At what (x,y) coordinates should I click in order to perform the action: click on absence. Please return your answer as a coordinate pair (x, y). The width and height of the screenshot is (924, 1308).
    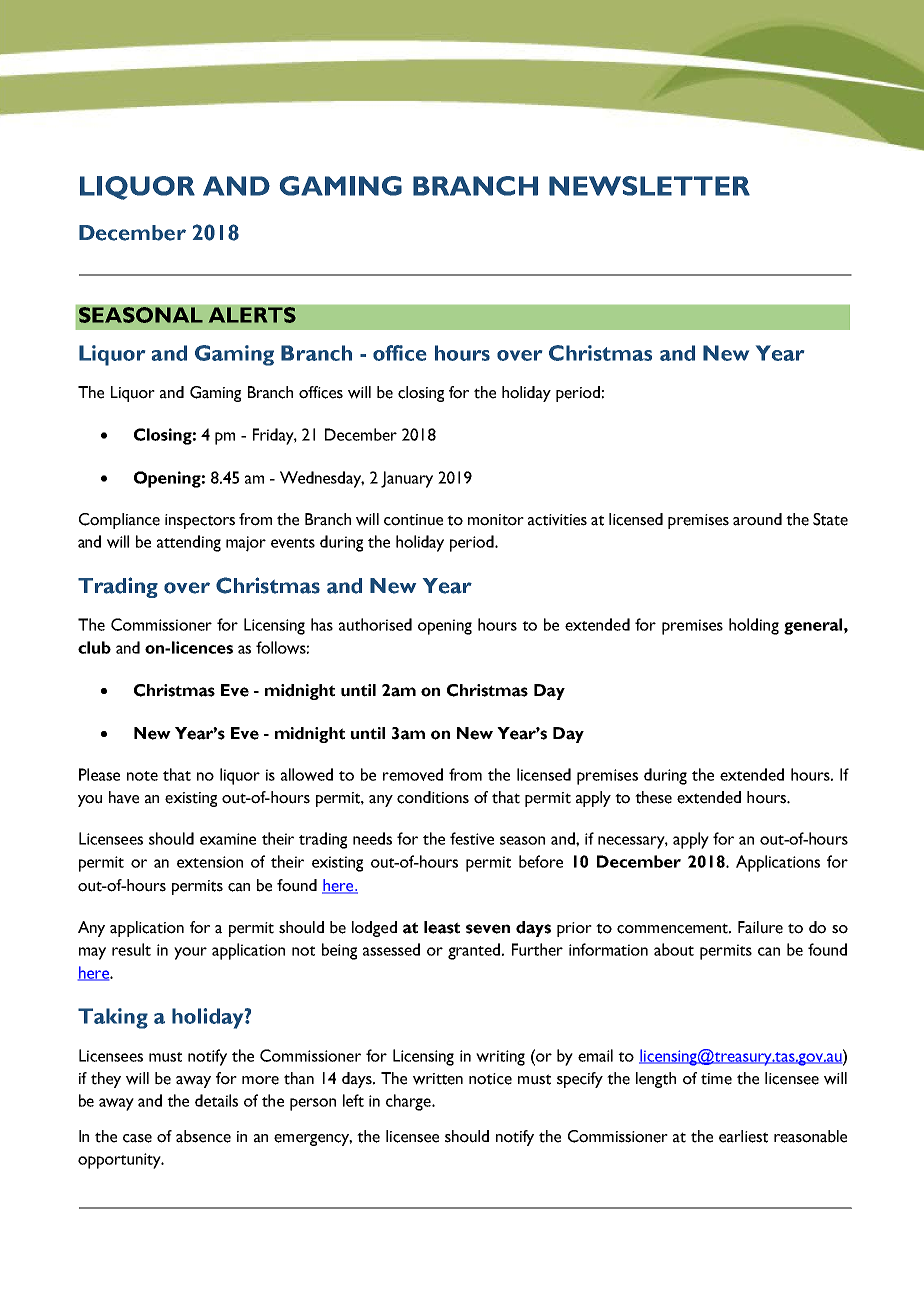
    Looking at the image, I should click on (203, 1136).
